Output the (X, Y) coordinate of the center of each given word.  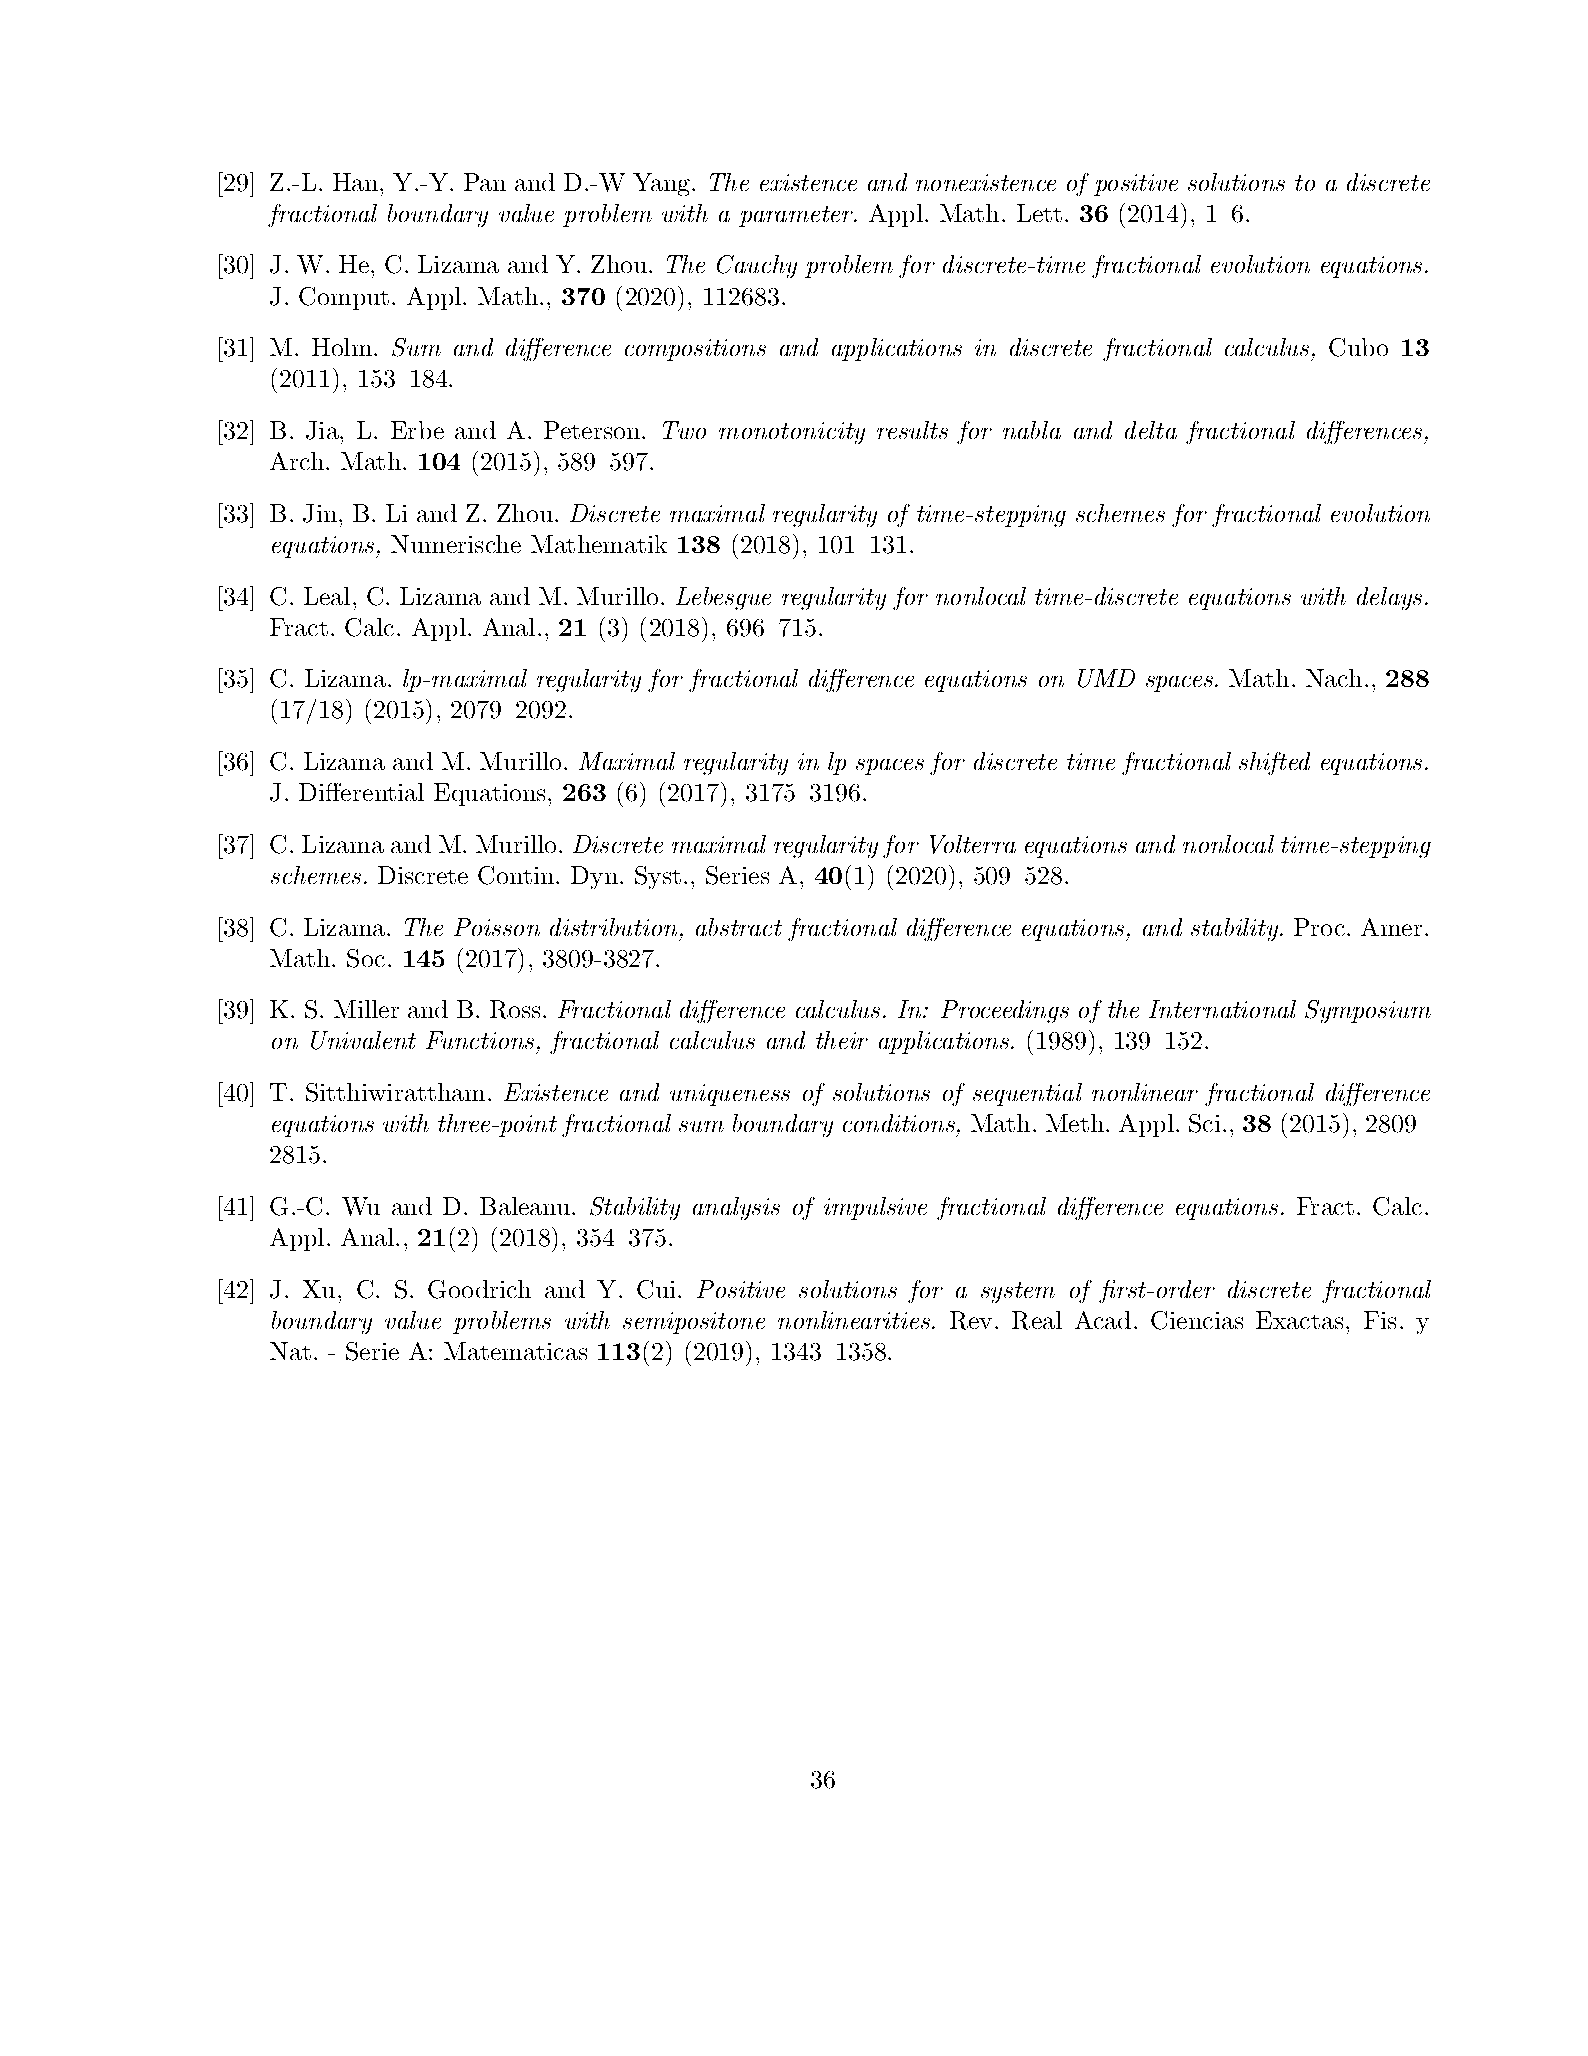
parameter (797, 216)
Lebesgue (723, 598)
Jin (320, 513)
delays (1389, 598)
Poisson (497, 927)
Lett (1039, 213)
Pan (485, 182)
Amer (1391, 927)
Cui (656, 1289)
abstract (739, 927)
